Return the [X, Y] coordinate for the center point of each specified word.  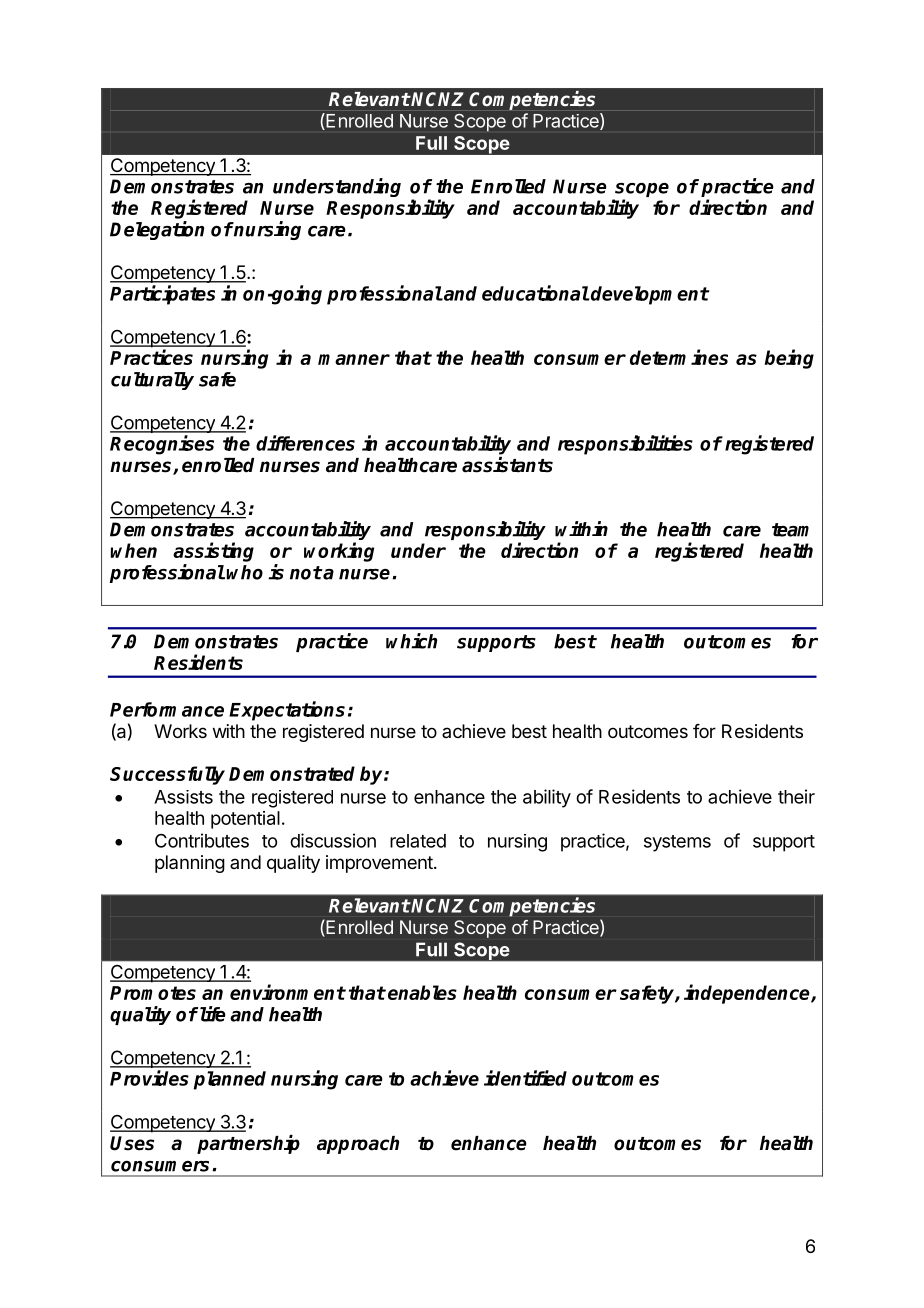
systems [677, 843]
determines [679, 357]
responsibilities [625, 445]
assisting [213, 552]
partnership [248, 1144]
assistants [507, 465]
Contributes [202, 840]
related [418, 841]
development [649, 295]
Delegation [157, 230]
